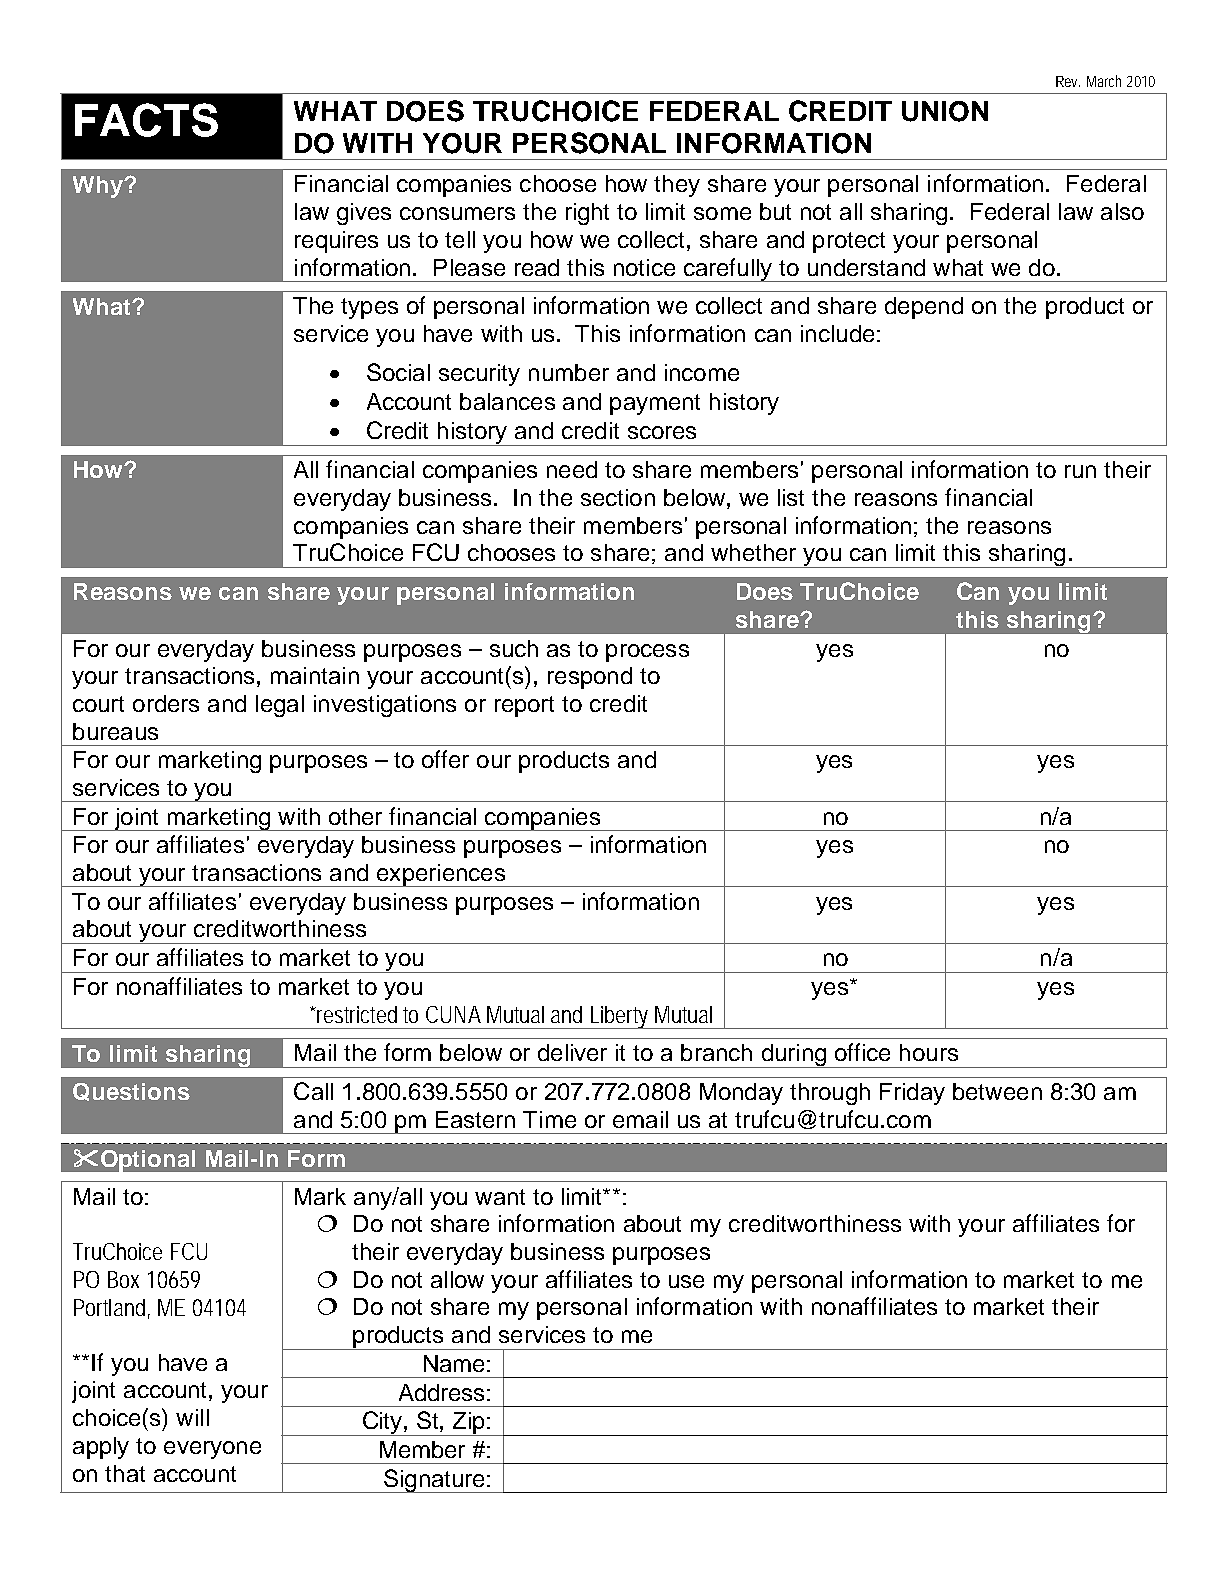 The width and height of the screenshot is (1228, 1589). What do you see at coordinates (647, 653) in the screenshot?
I see `process` at bounding box center [647, 653].
